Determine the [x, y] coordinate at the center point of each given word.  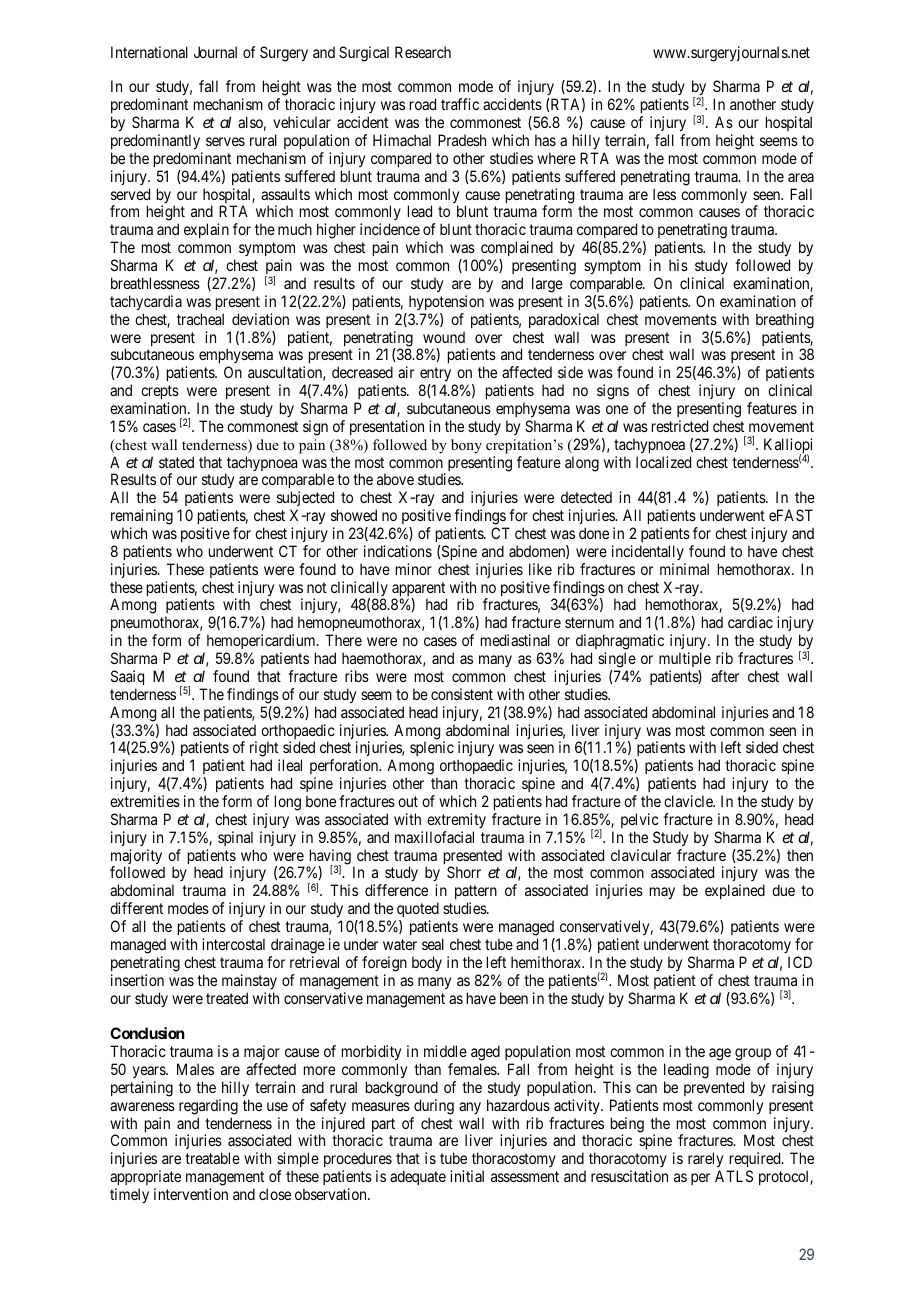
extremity [456, 820]
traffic [460, 104]
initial [467, 1176]
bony [466, 446]
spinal [235, 838]
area [801, 177]
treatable [212, 1158]
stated [176, 462]
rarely [705, 1161]
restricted [680, 426]
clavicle [689, 801]
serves [225, 141]
